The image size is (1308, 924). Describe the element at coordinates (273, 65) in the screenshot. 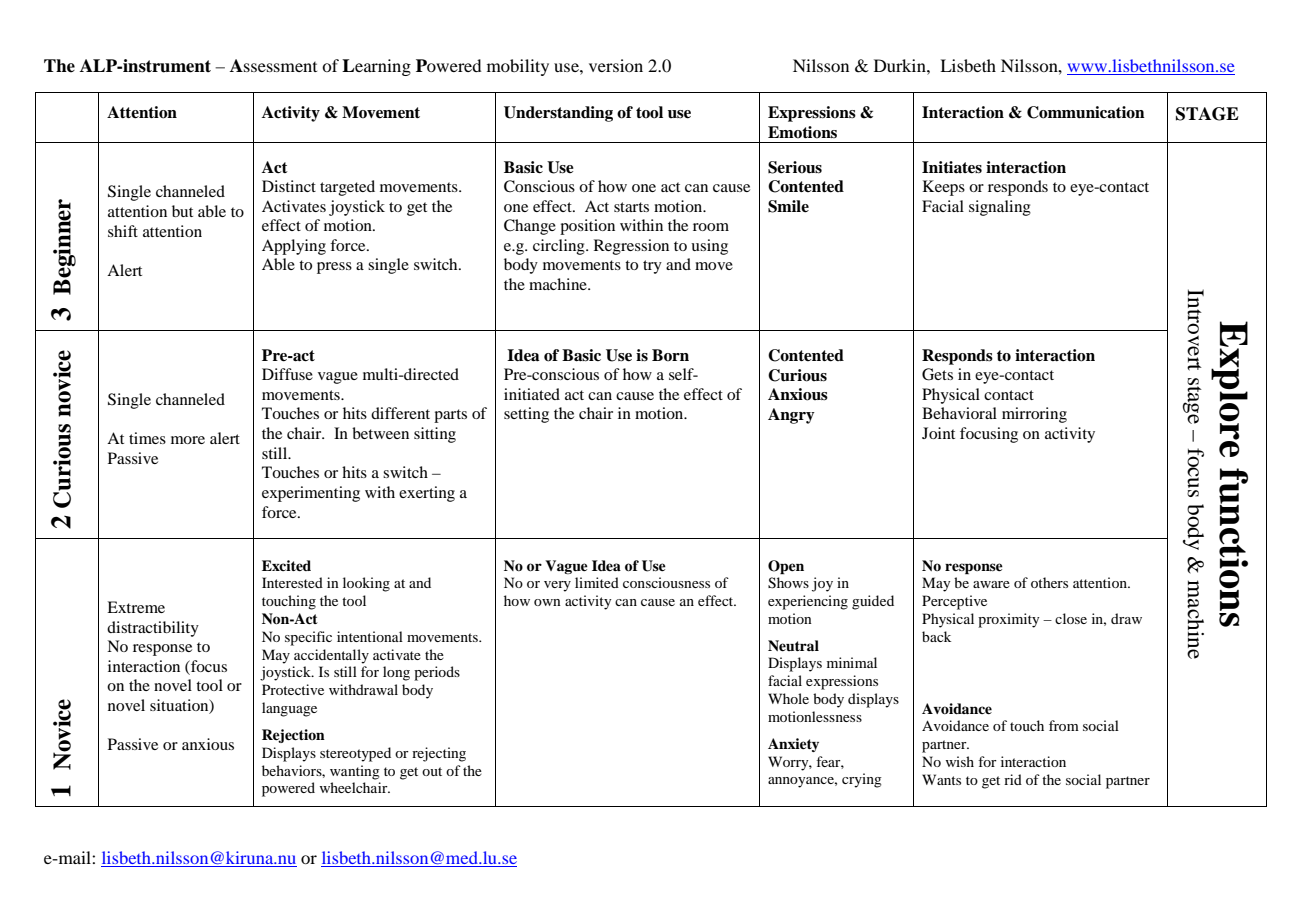

I see `Assessment` at that location.
